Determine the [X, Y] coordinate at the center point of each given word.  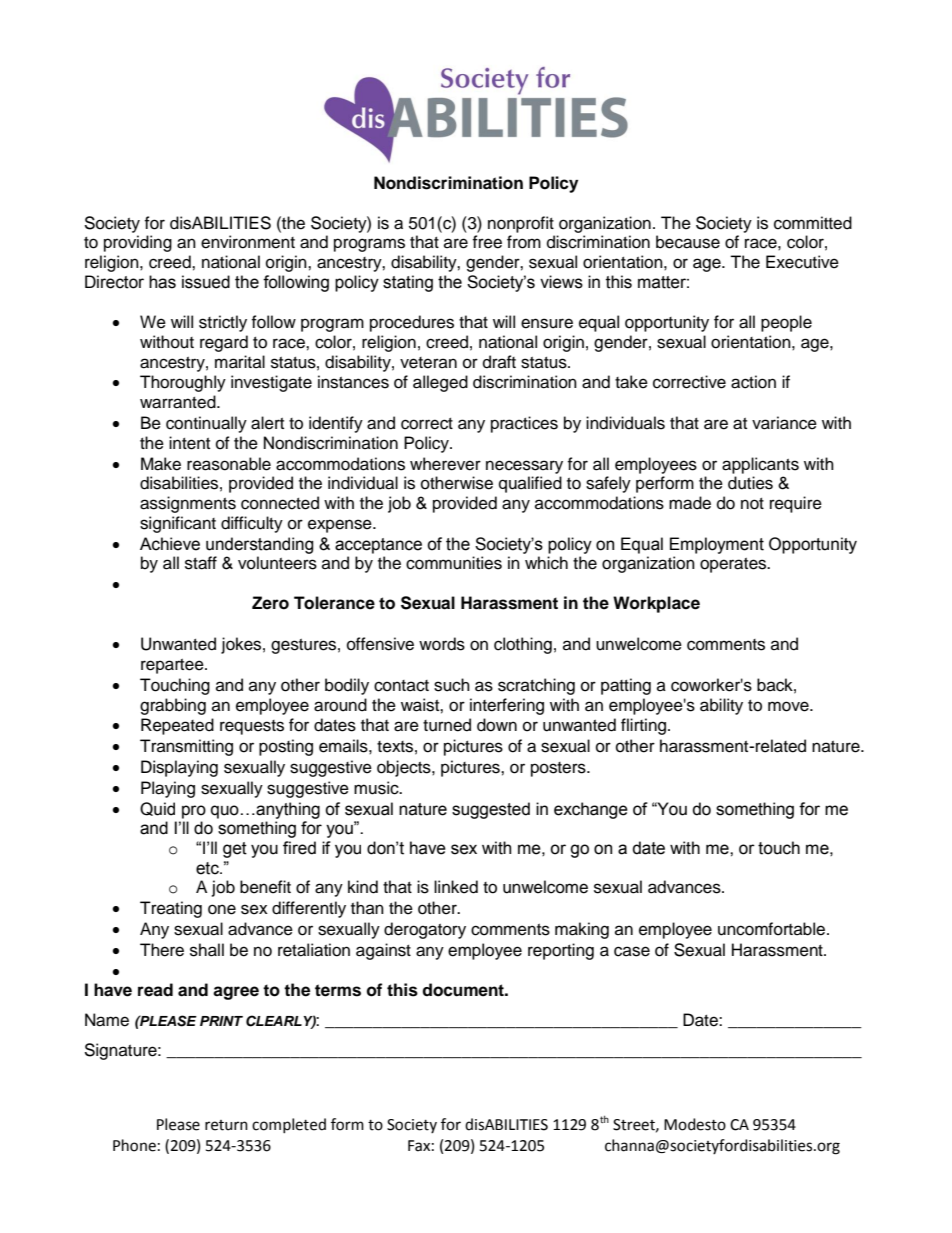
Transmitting [186, 747]
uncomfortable [773, 929]
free [487, 242]
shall [207, 950]
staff [201, 563]
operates [734, 565]
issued [206, 282]
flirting [643, 726]
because [688, 242]
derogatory [425, 930]
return [226, 1125]
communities [454, 563]
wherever [445, 464]
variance [784, 423]
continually [206, 424]
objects [405, 768]
